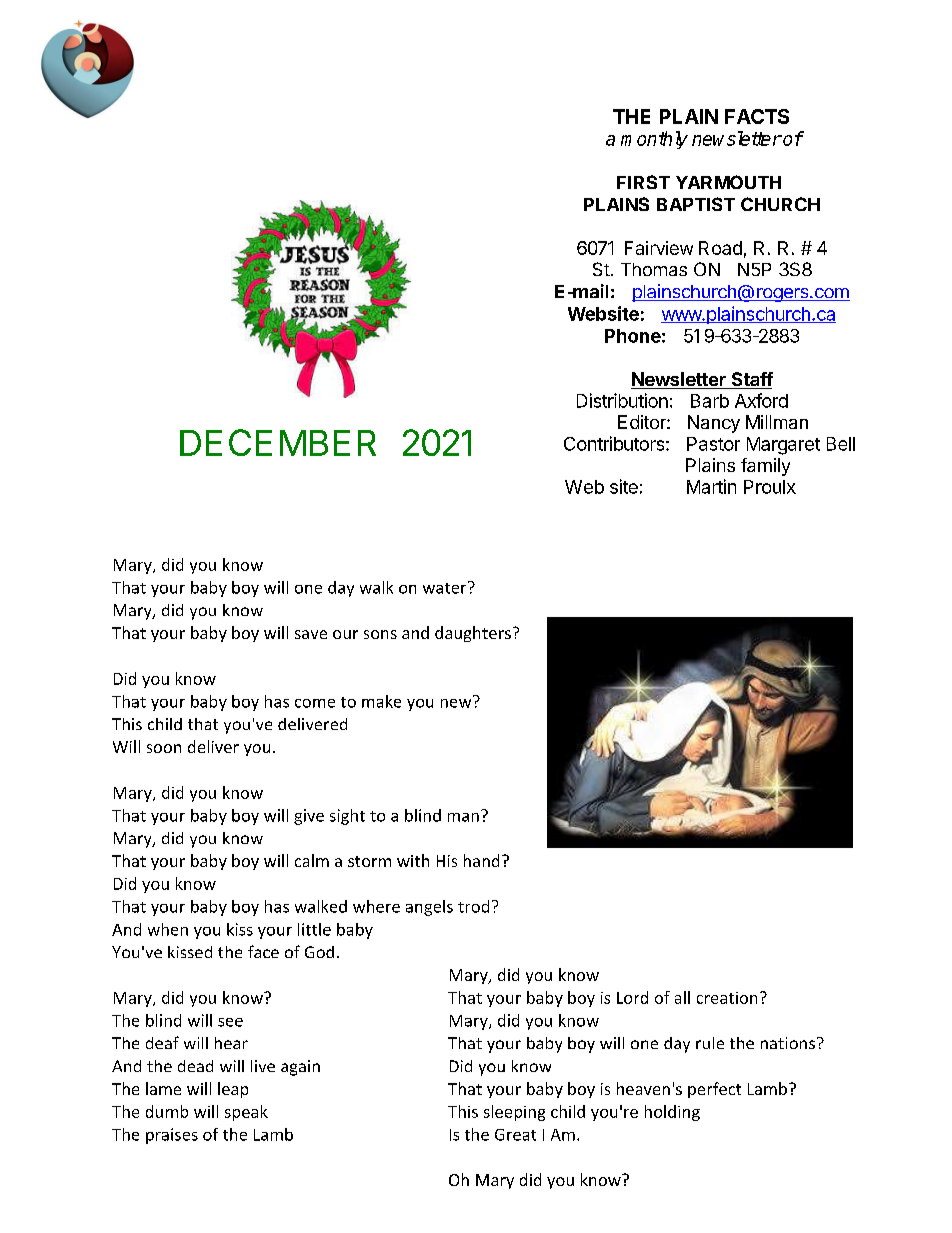 This document has height=1233, width=952. Describe the element at coordinates (654, 269) in the document. I see `Thomas` at that location.
